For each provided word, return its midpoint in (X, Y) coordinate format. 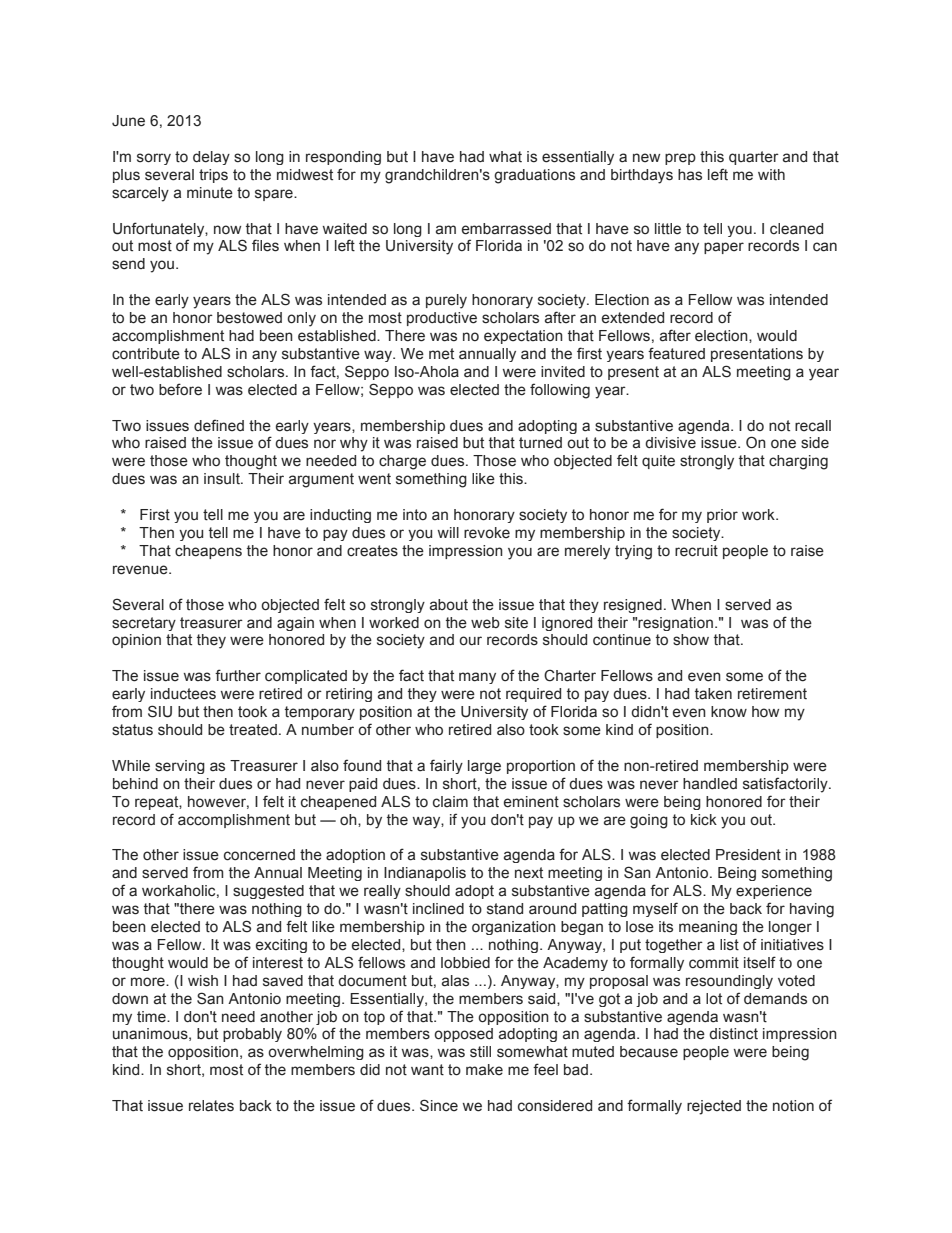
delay (211, 158)
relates (211, 1106)
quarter (754, 158)
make (484, 1070)
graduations (534, 176)
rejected (714, 1107)
